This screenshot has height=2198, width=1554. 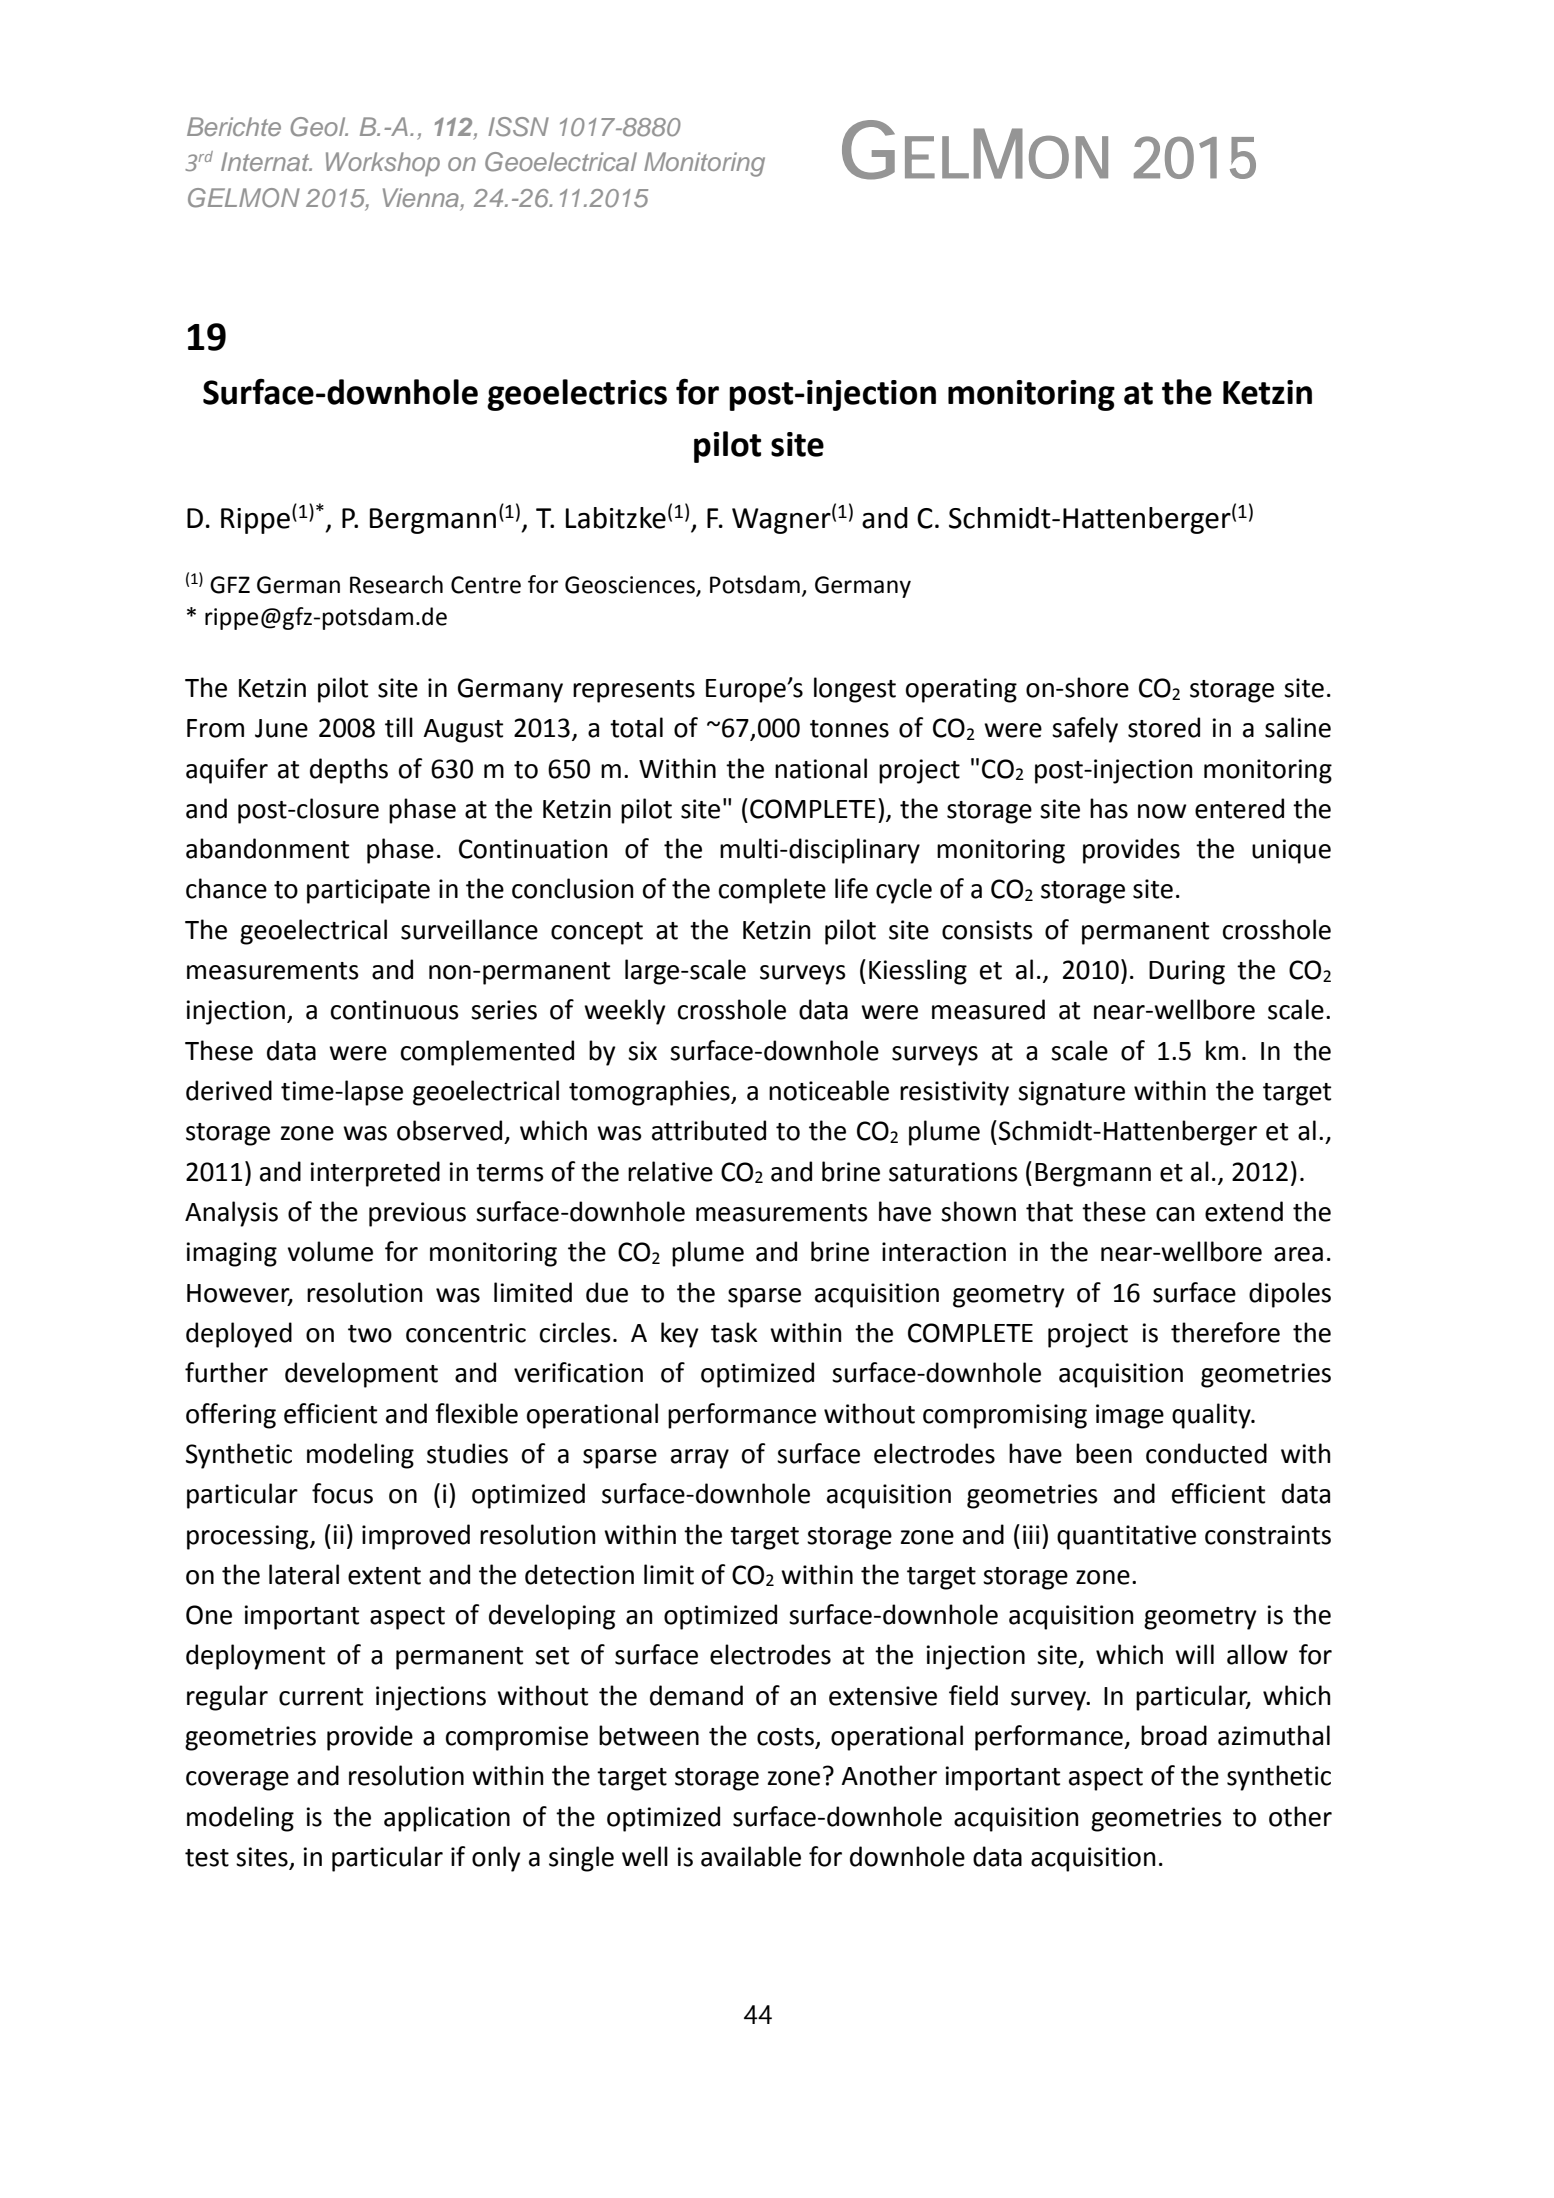 What do you see at coordinates (281, 728) in the screenshot?
I see `June` at bounding box center [281, 728].
